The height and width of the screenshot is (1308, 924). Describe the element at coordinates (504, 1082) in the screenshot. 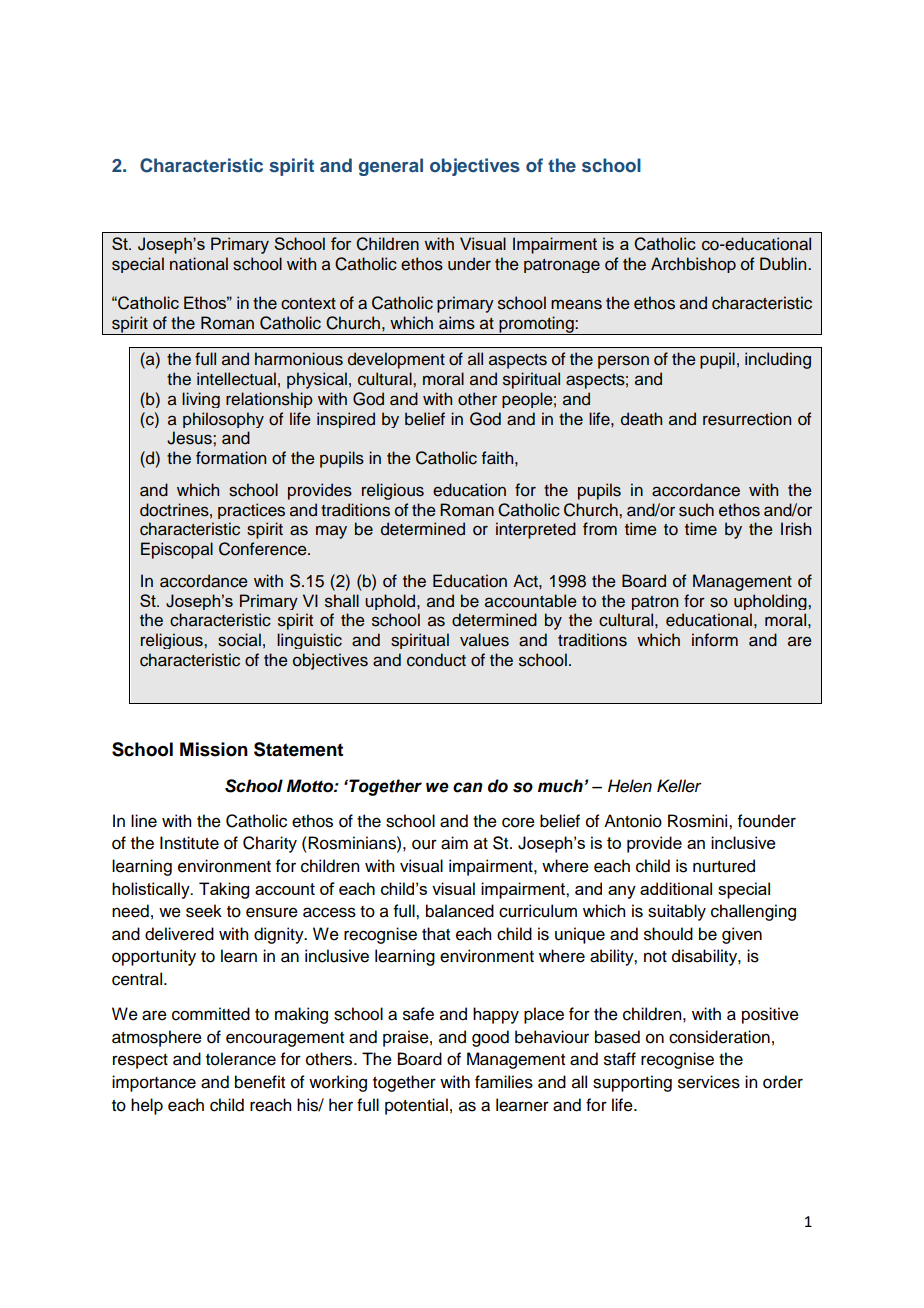

I see `families` at that location.
